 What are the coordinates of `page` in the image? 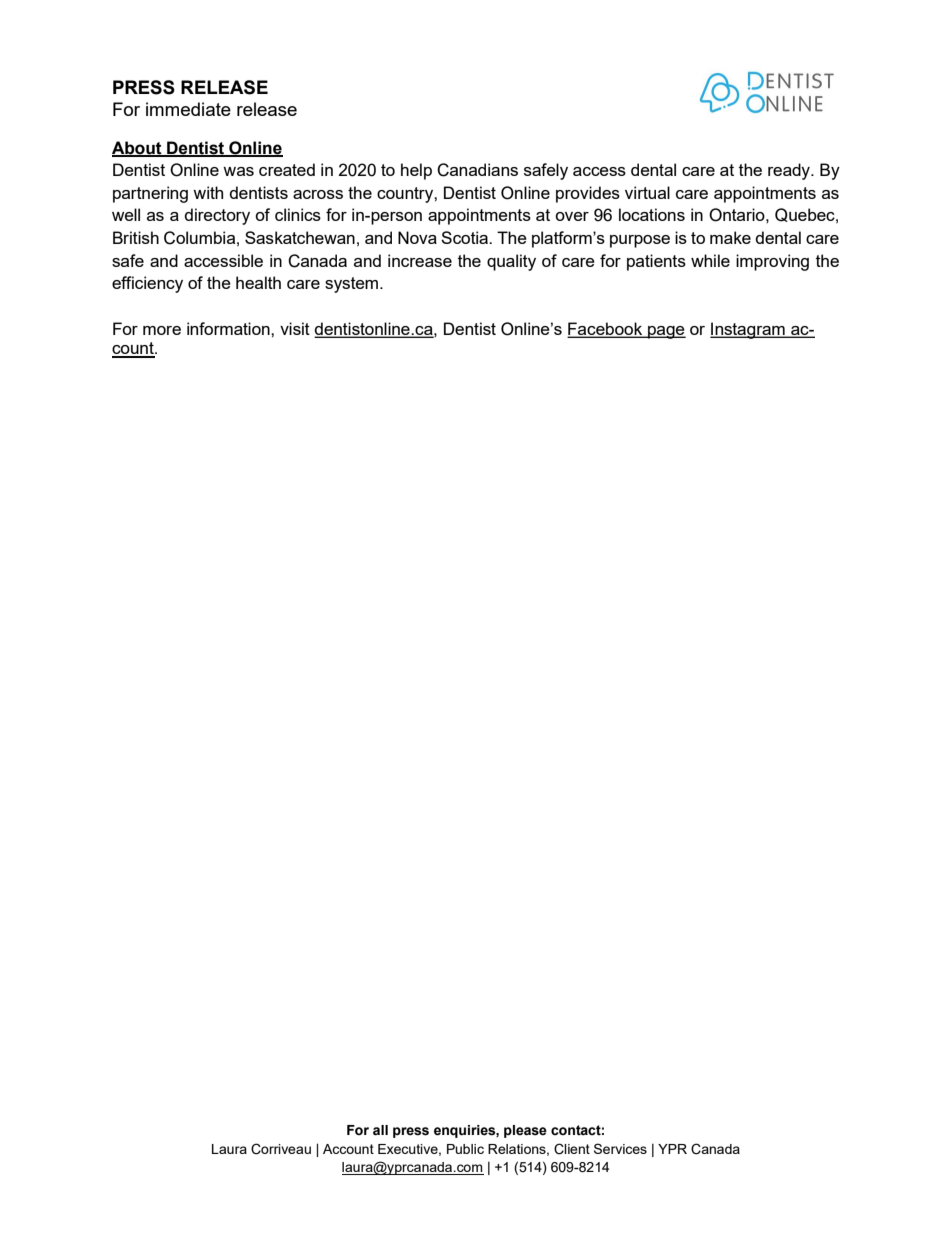 It's located at (666, 332).
